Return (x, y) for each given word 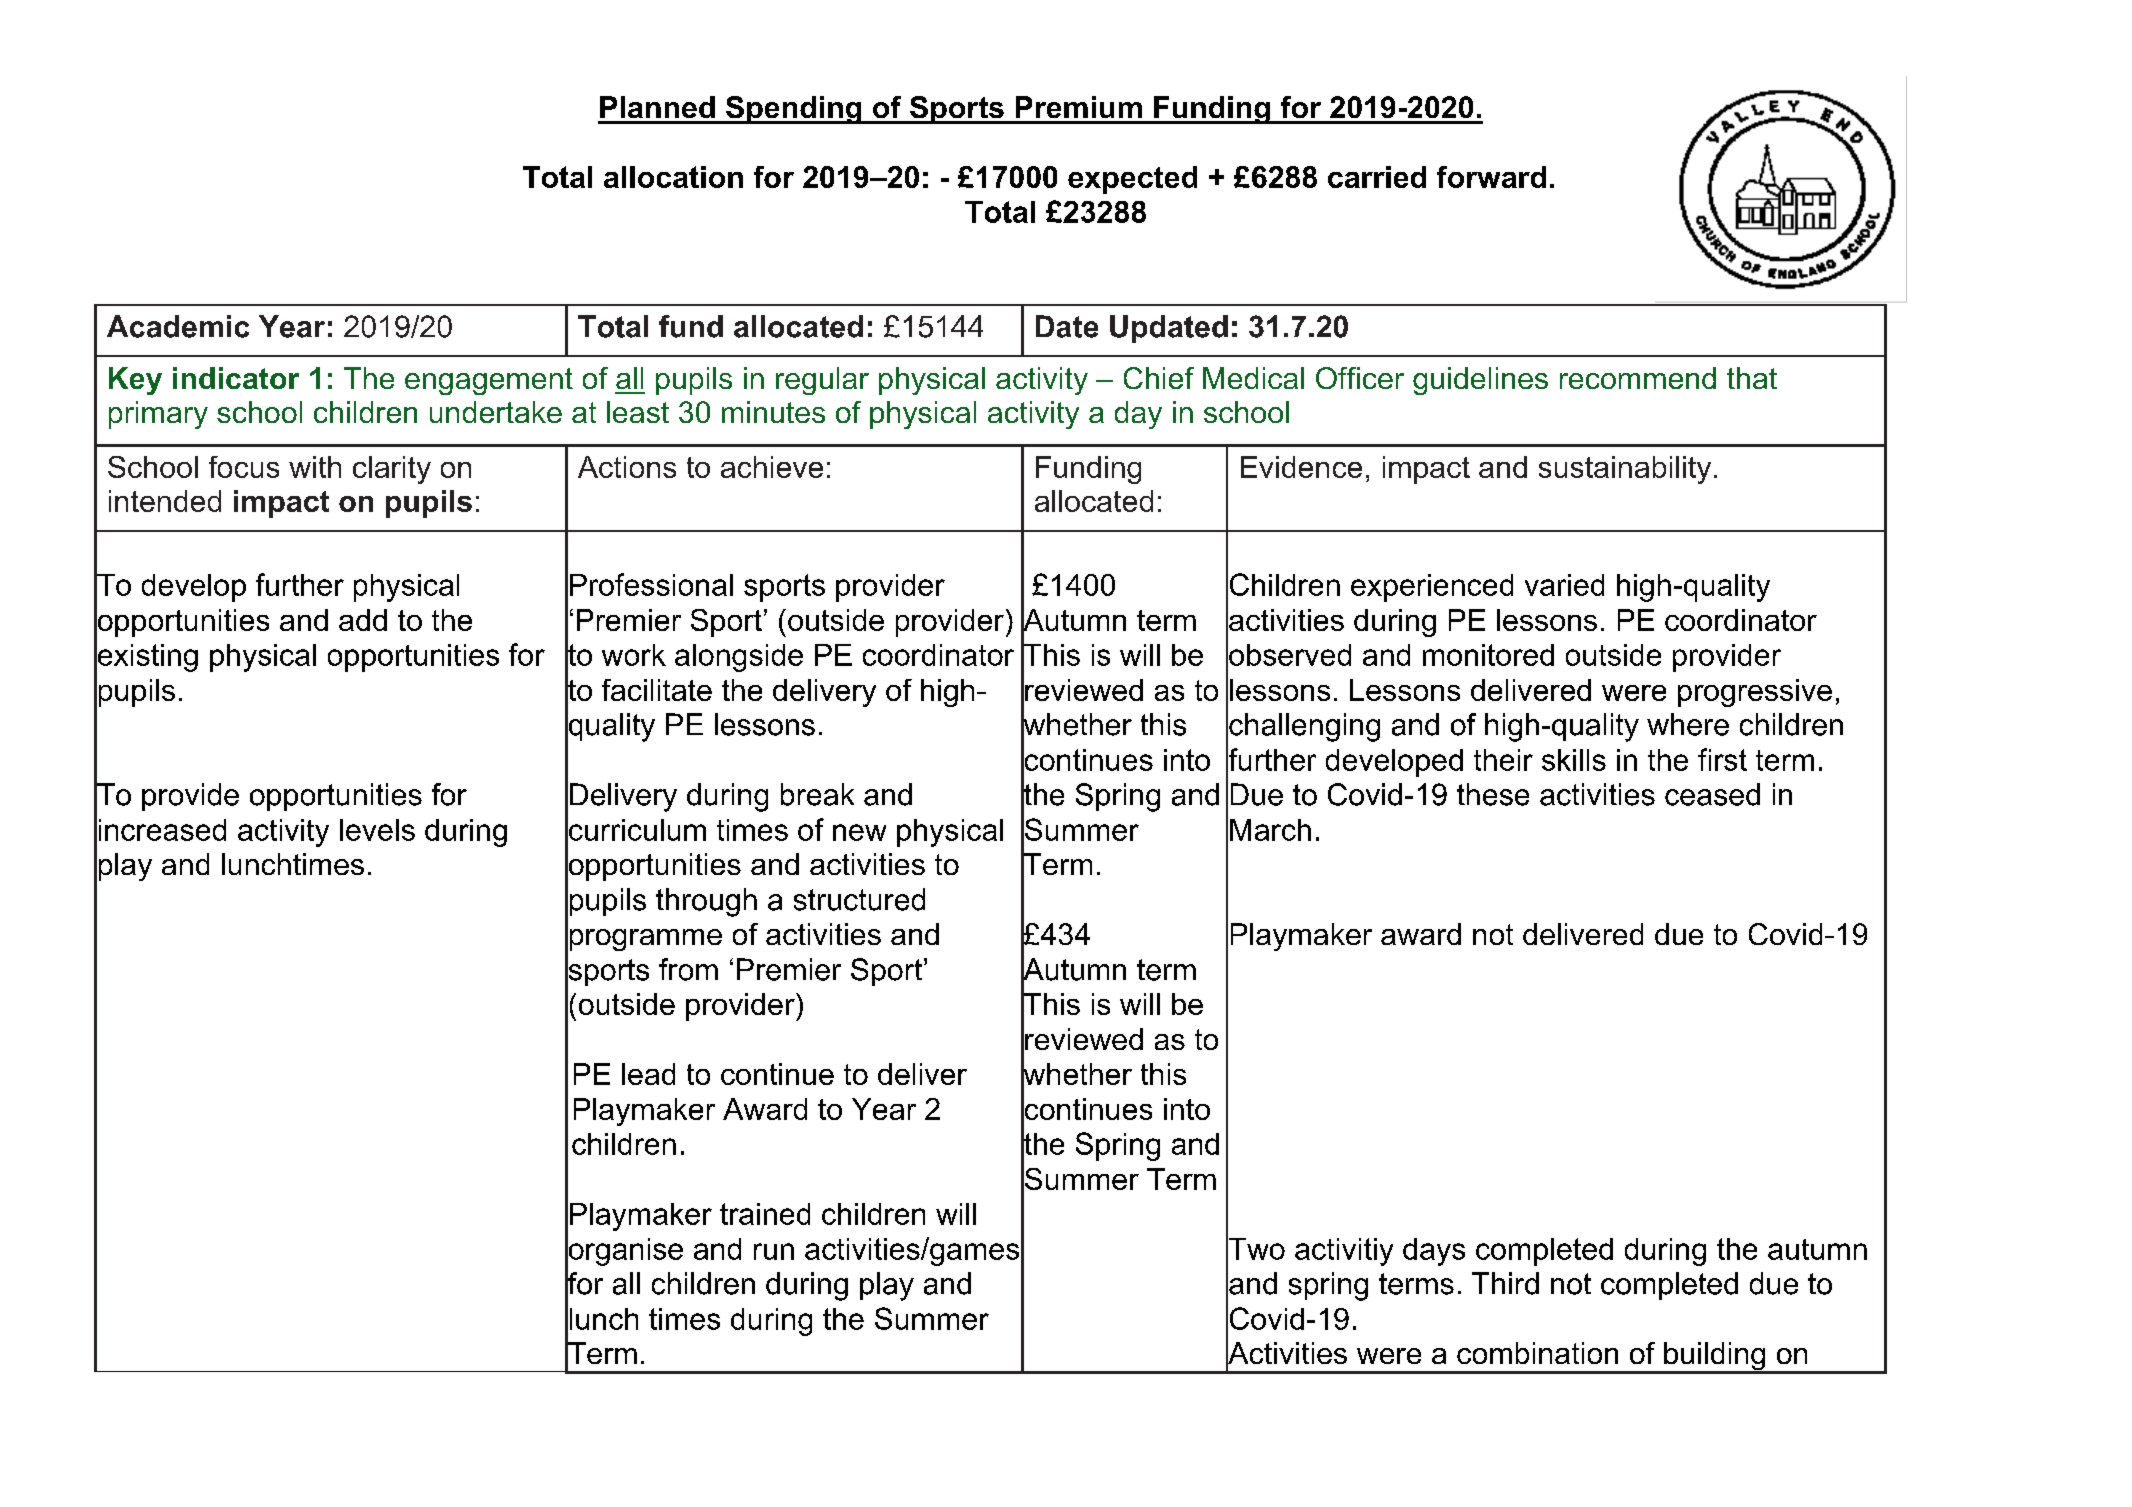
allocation (673, 177)
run (774, 1251)
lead (648, 1074)
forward (1491, 177)
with (315, 467)
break (817, 794)
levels (377, 830)
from (688, 969)
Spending (794, 110)
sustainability (1625, 470)
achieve (772, 467)
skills (1574, 760)
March (1270, 830)
